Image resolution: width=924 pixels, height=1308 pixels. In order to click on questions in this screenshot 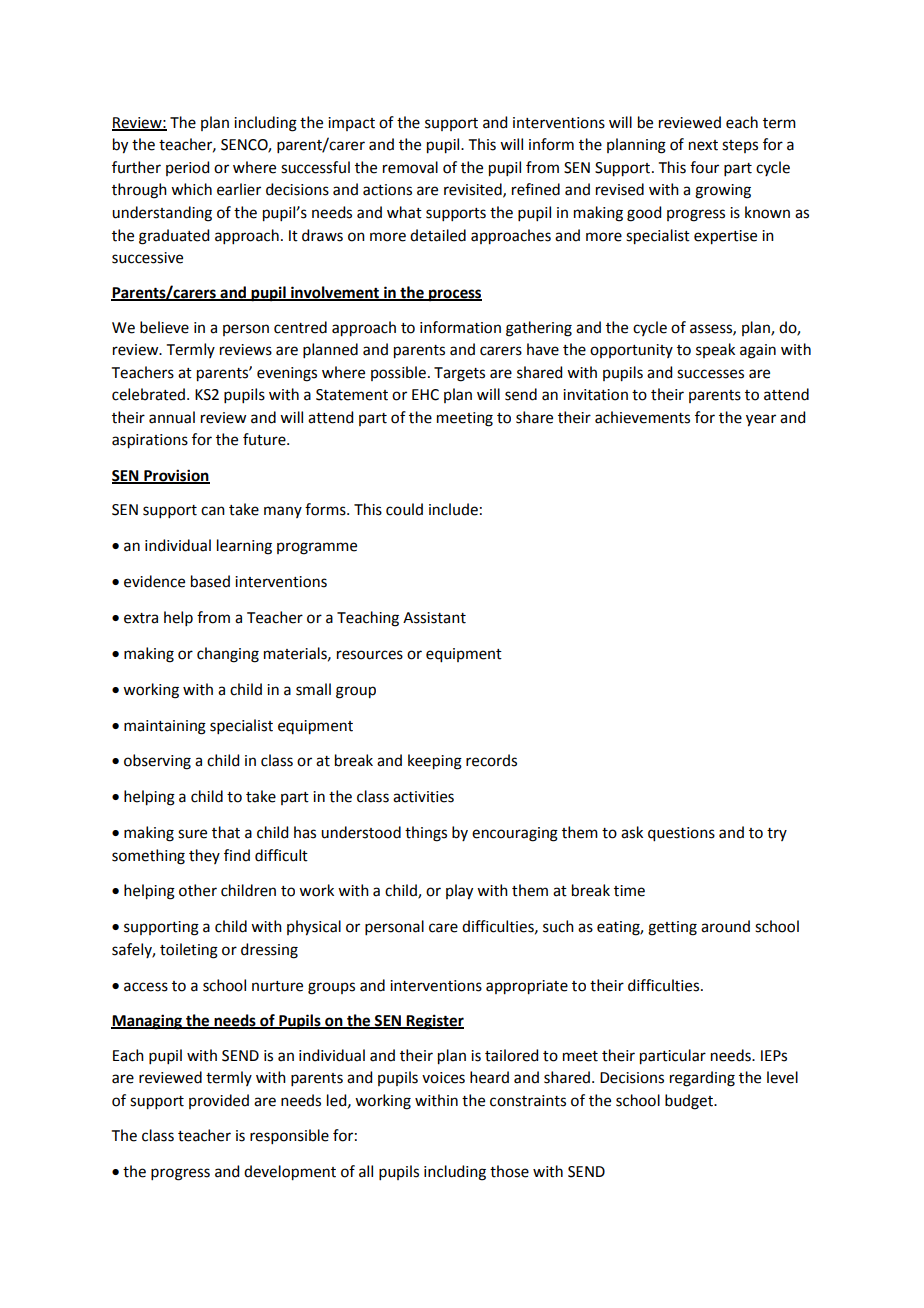, I will do `click(681, 834)`.
